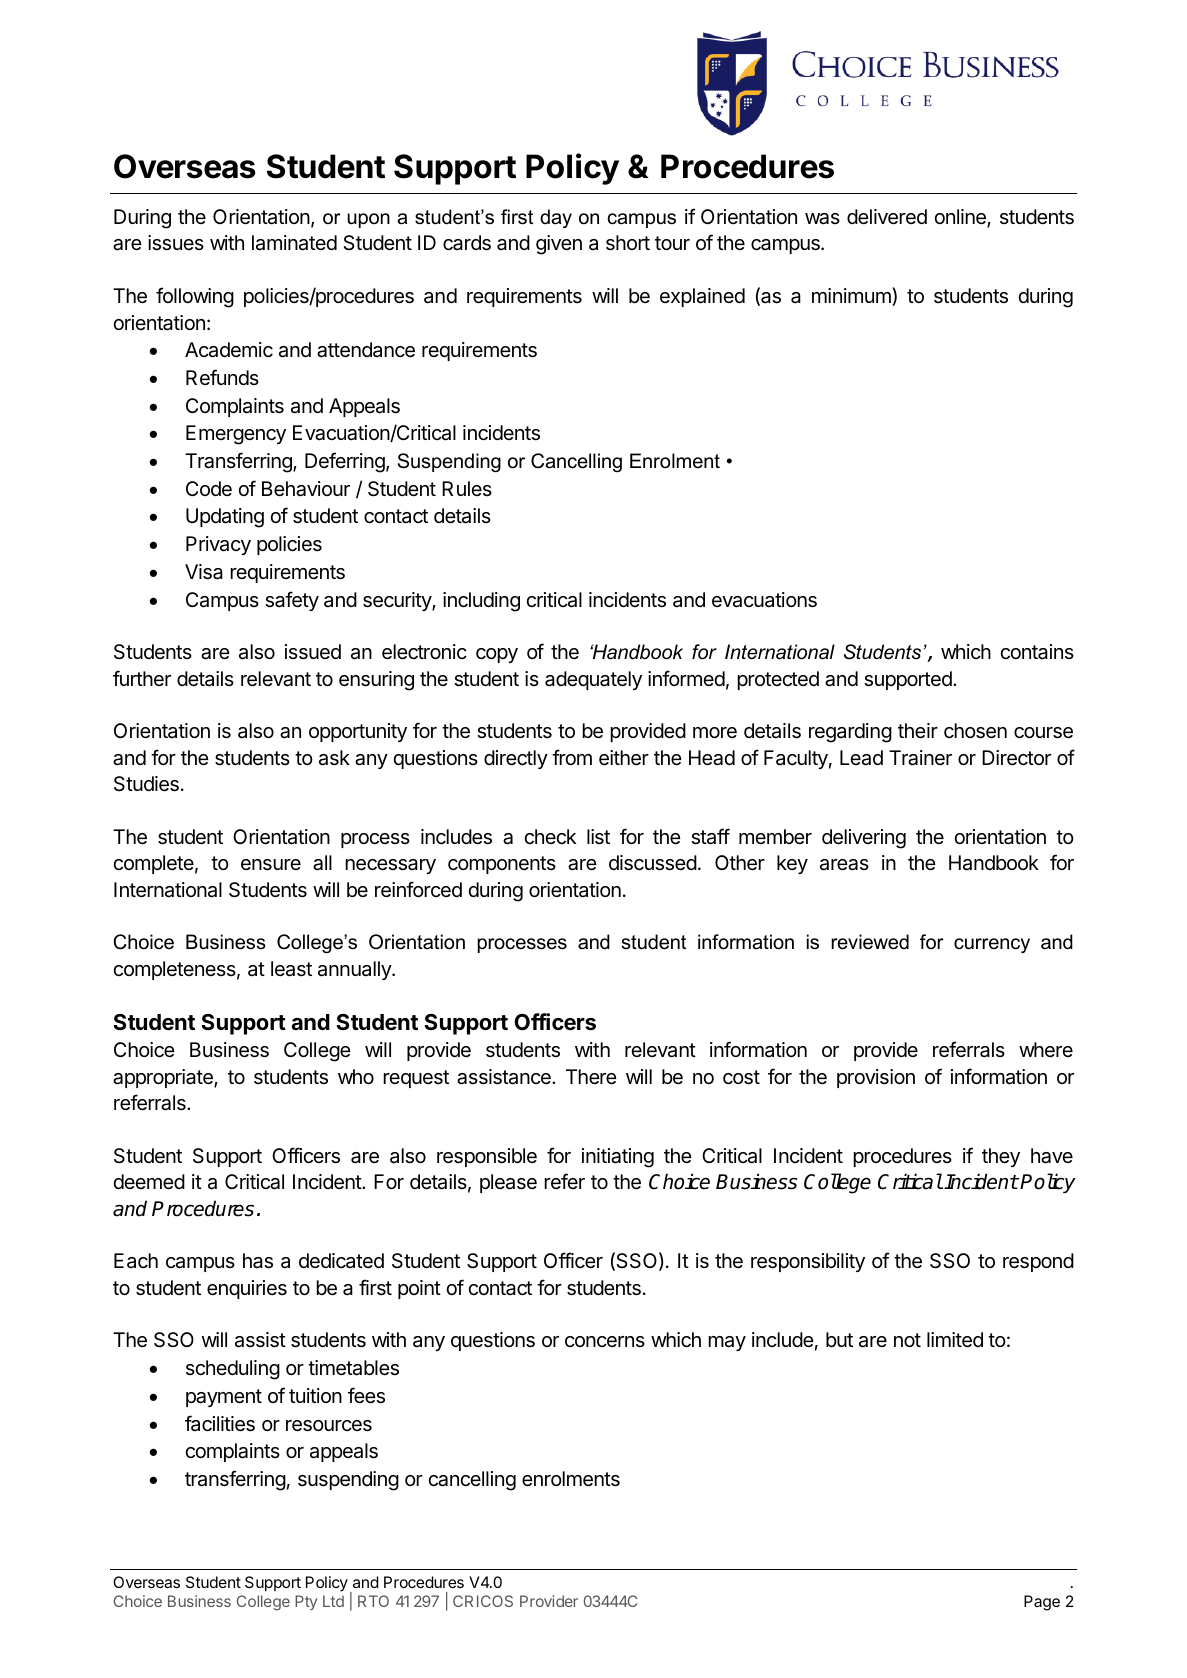 This page has width=1187, height=1678. Describe the element at coordinates (164, 1078) in the page. I see `appropriate` at that location.
